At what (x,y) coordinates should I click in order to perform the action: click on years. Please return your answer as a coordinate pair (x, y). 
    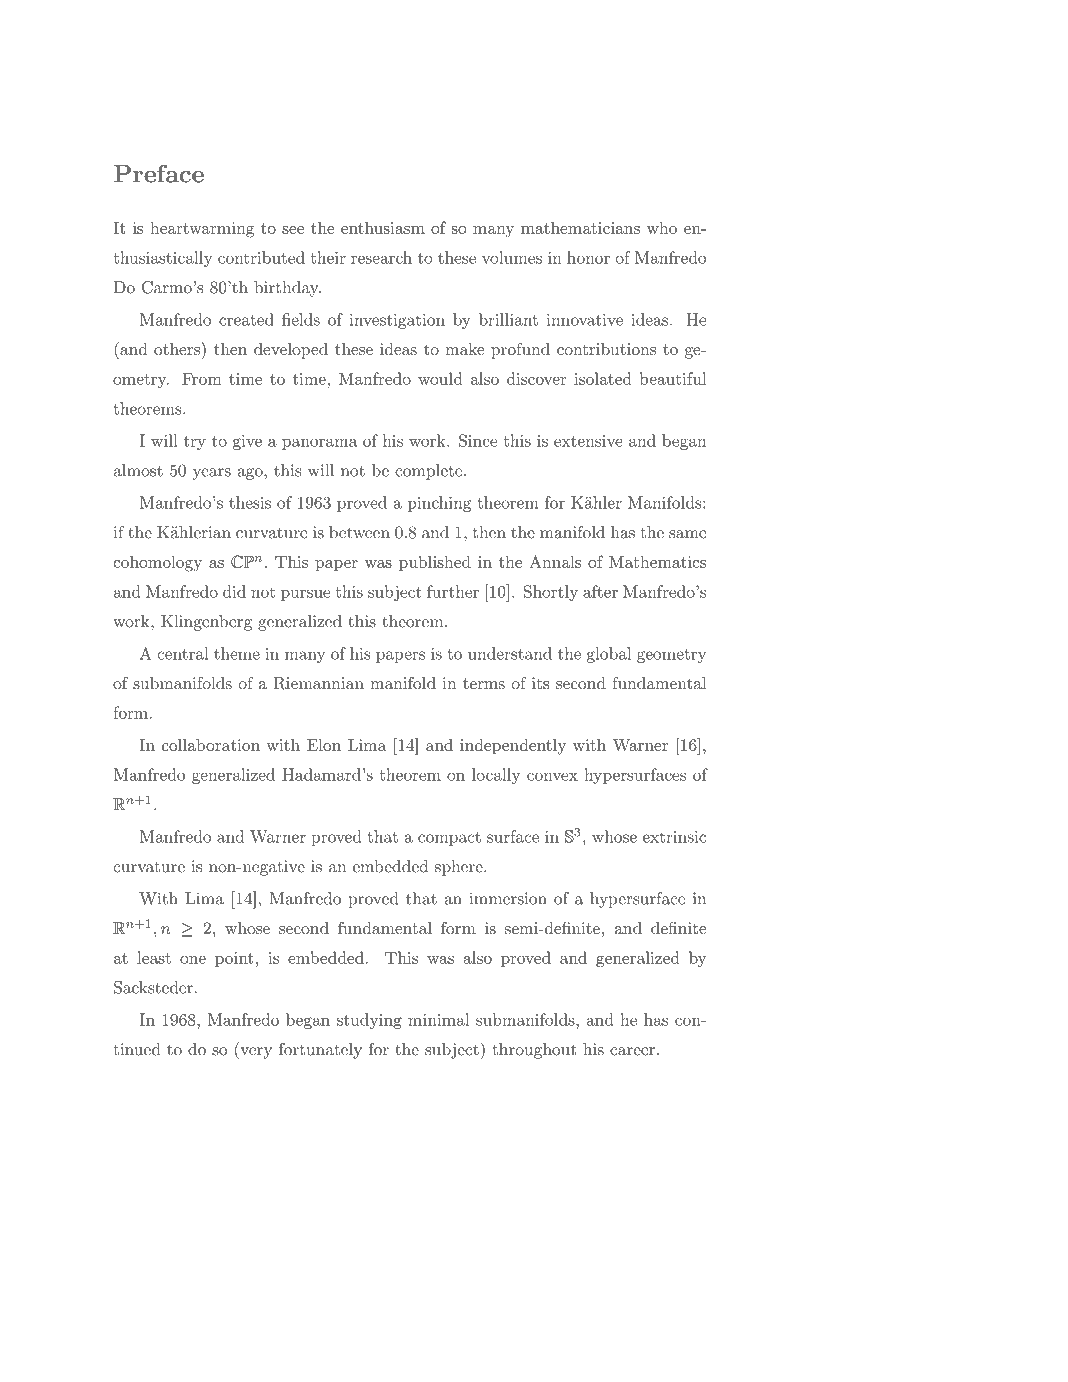
    Looking at the image, I should click on (211, 474).
